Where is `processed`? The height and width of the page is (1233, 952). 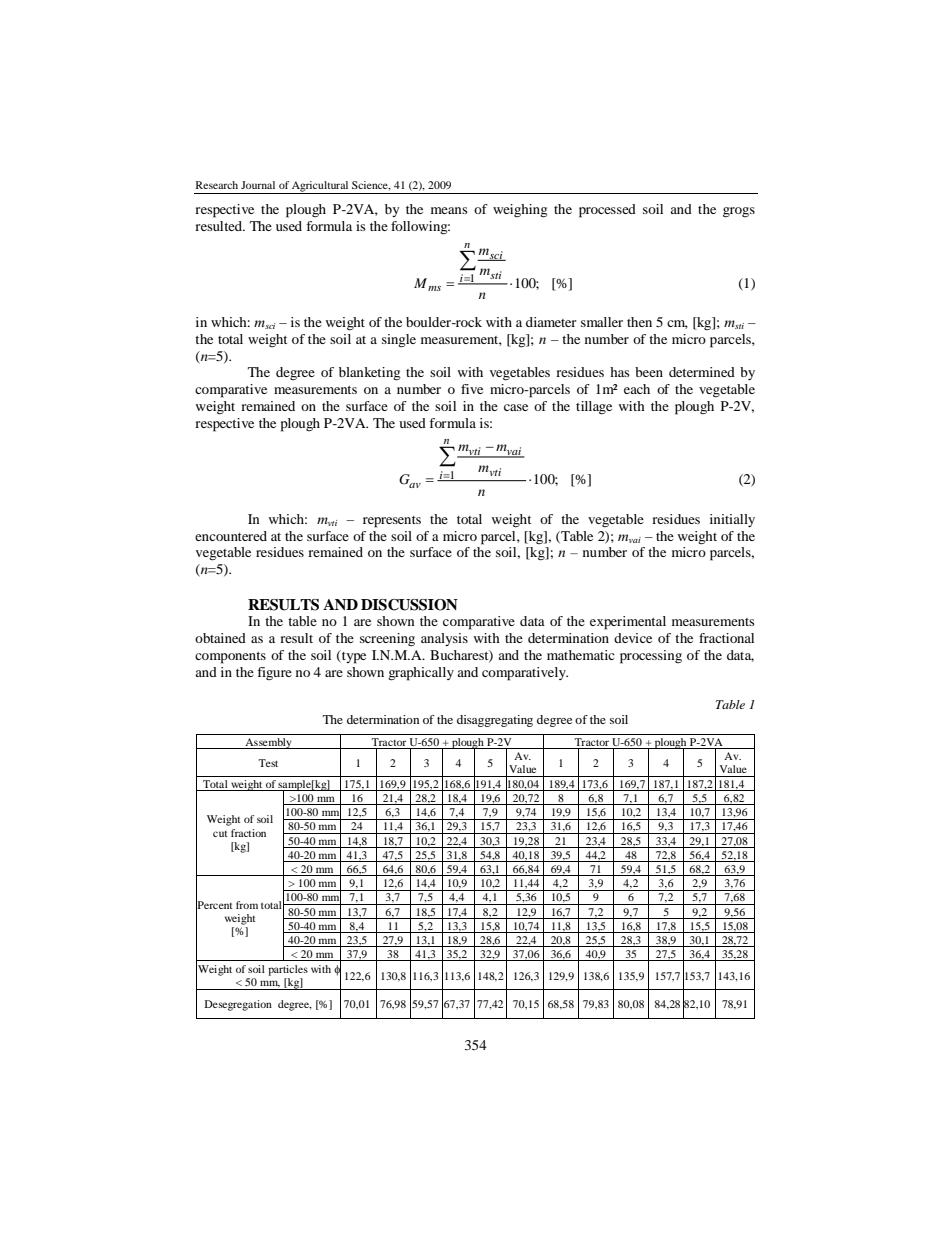 processed is located at coordinates (607, 211).
